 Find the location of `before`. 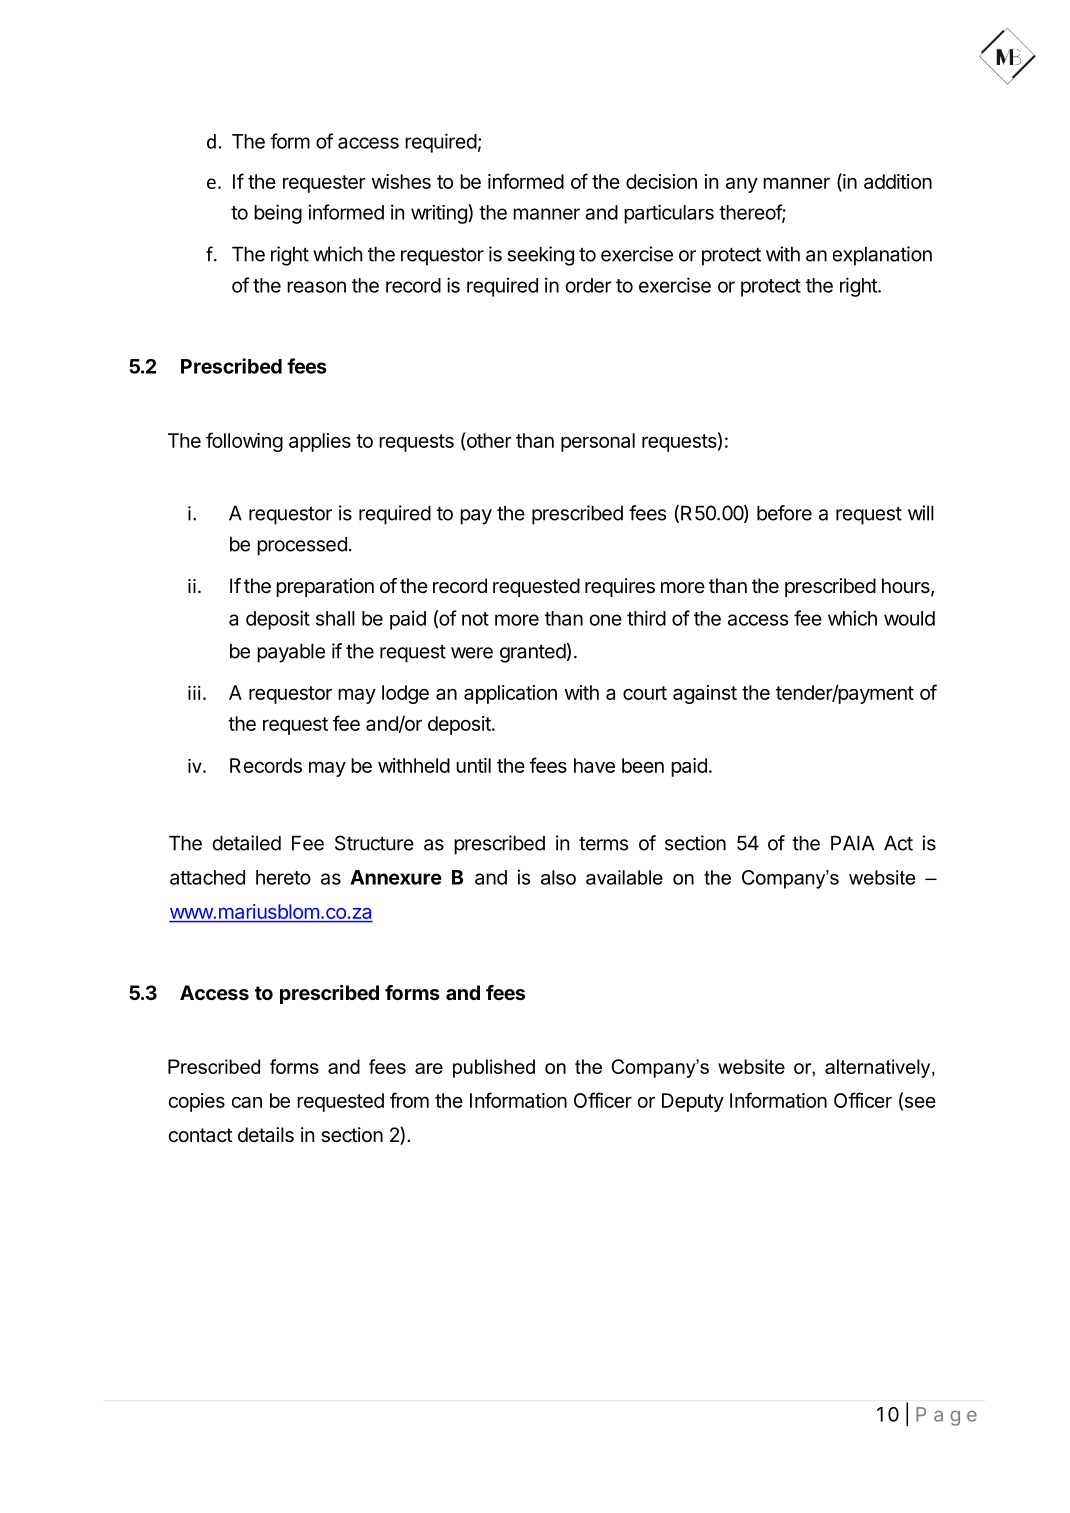

before is located at coordinates (784, 513).
